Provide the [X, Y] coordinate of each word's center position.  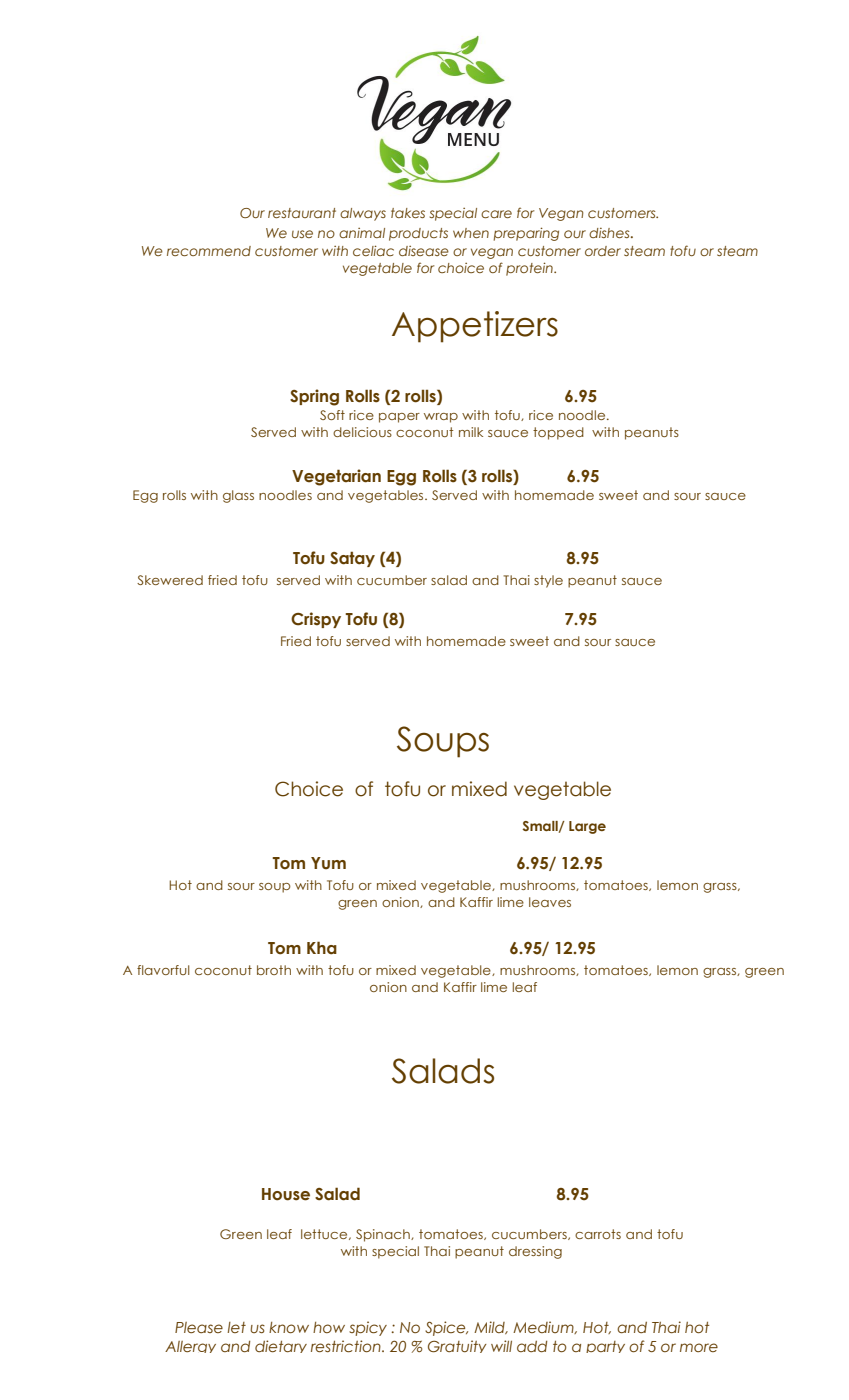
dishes [610, 233]
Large [587, 827]
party [605, 1347]
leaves [550, 902]
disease [424, 251]
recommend [209, 251]
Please [199, 1327]
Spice [446, 1328]
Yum [328, 863]
